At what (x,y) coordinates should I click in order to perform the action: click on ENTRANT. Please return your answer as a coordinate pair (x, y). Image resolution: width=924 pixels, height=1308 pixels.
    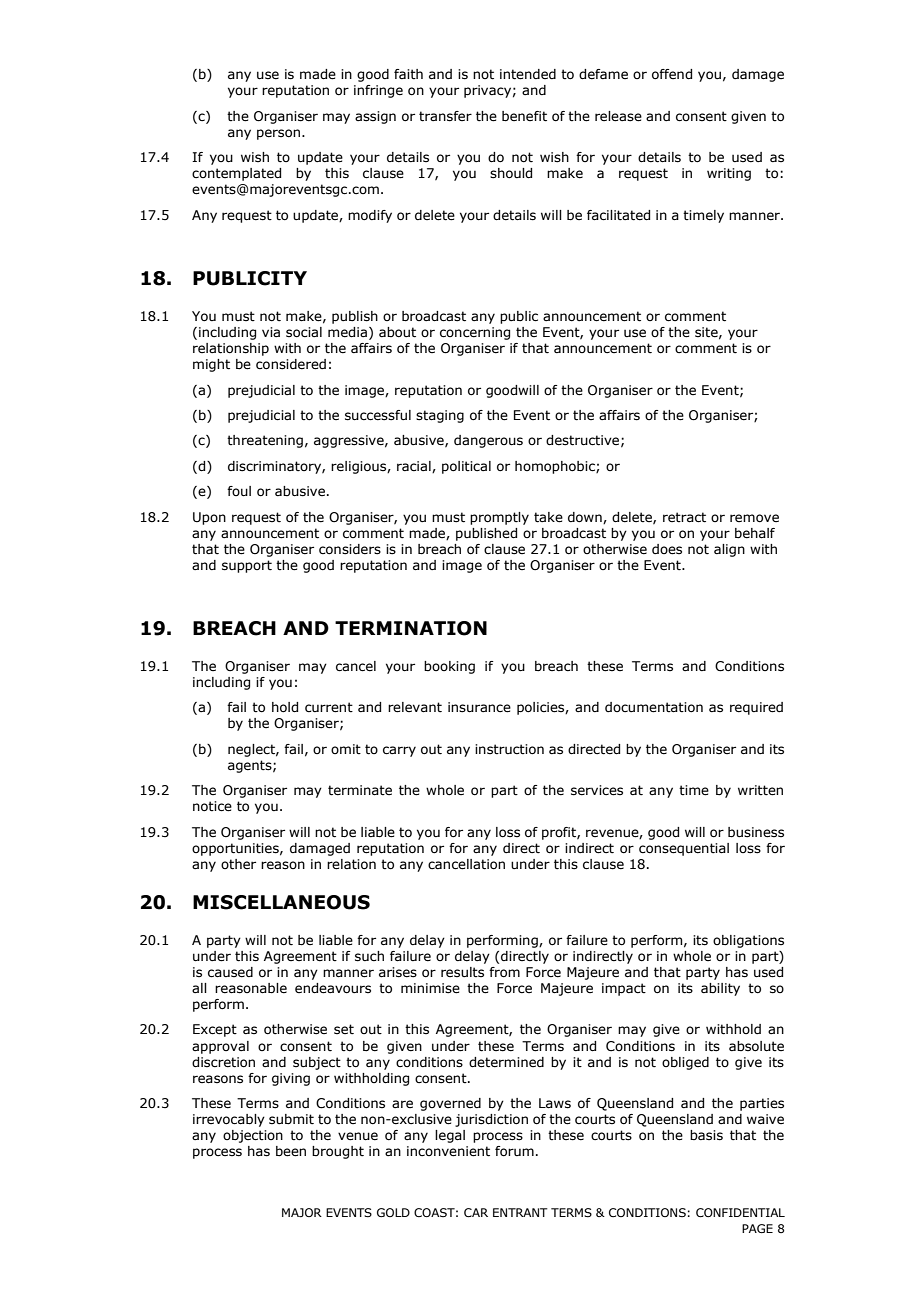
    Looking at the image, I should click on (520, 1212).
